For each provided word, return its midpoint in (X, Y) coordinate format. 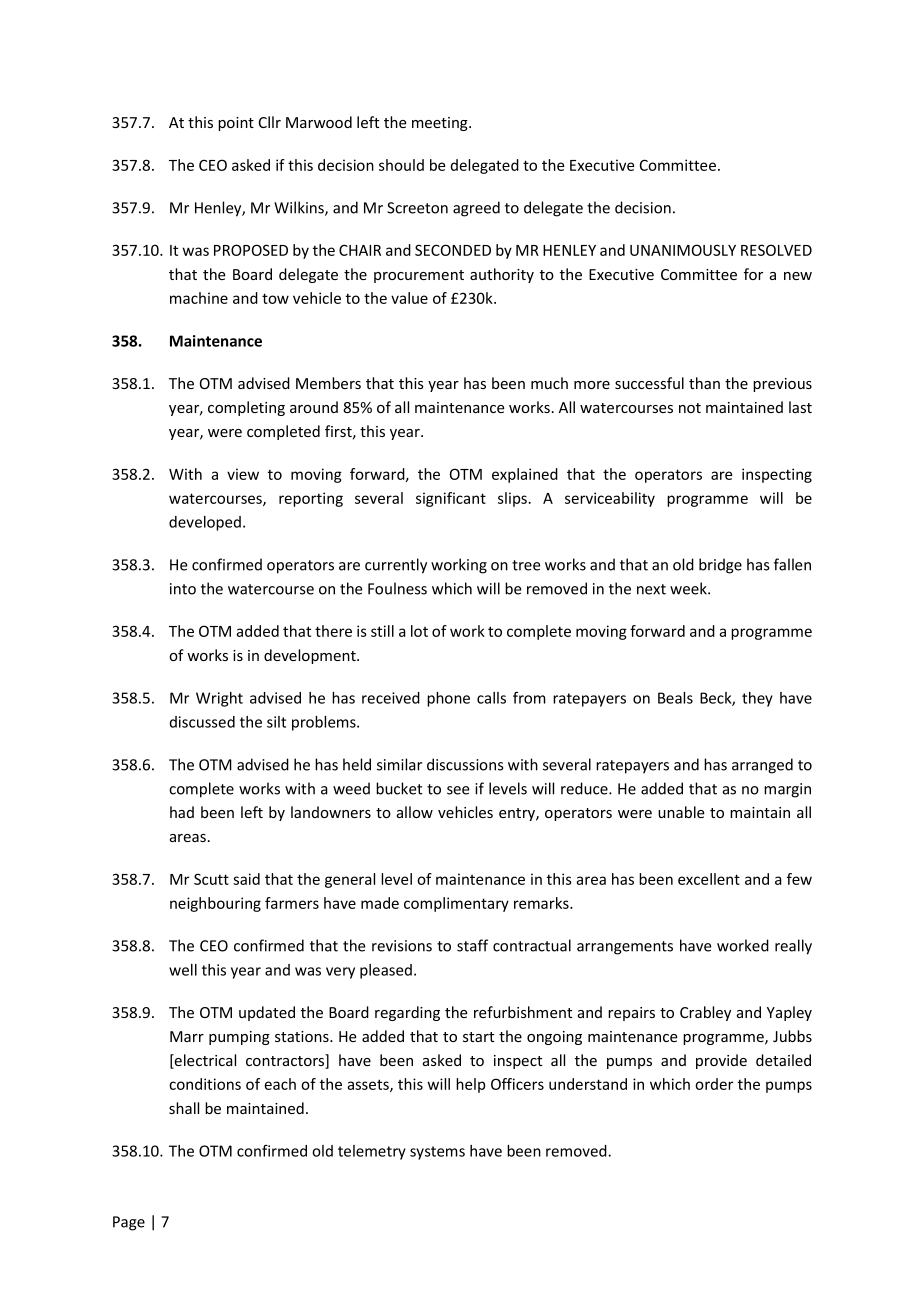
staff (472, 945)
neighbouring (215, 904)
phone (448, 699)
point (236, 124)
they (757, 699)
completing (246, 408)
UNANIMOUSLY (683, 250)
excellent (709, 879)
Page (129, 1223)
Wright (219, 699)
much (549, 383)
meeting (441, 124)
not (690, 408)
